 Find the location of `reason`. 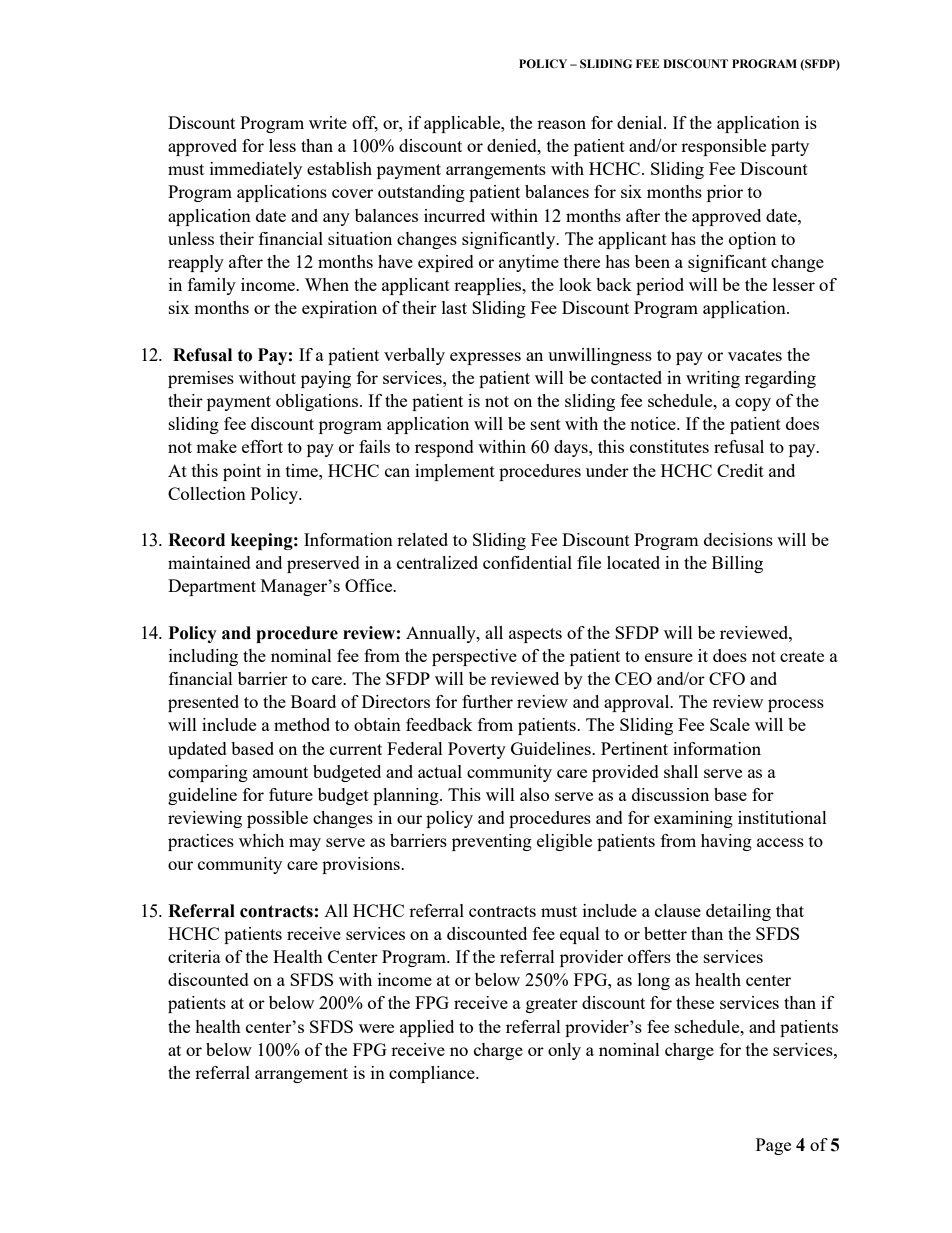

reason is located at coordinates (561, 124).
